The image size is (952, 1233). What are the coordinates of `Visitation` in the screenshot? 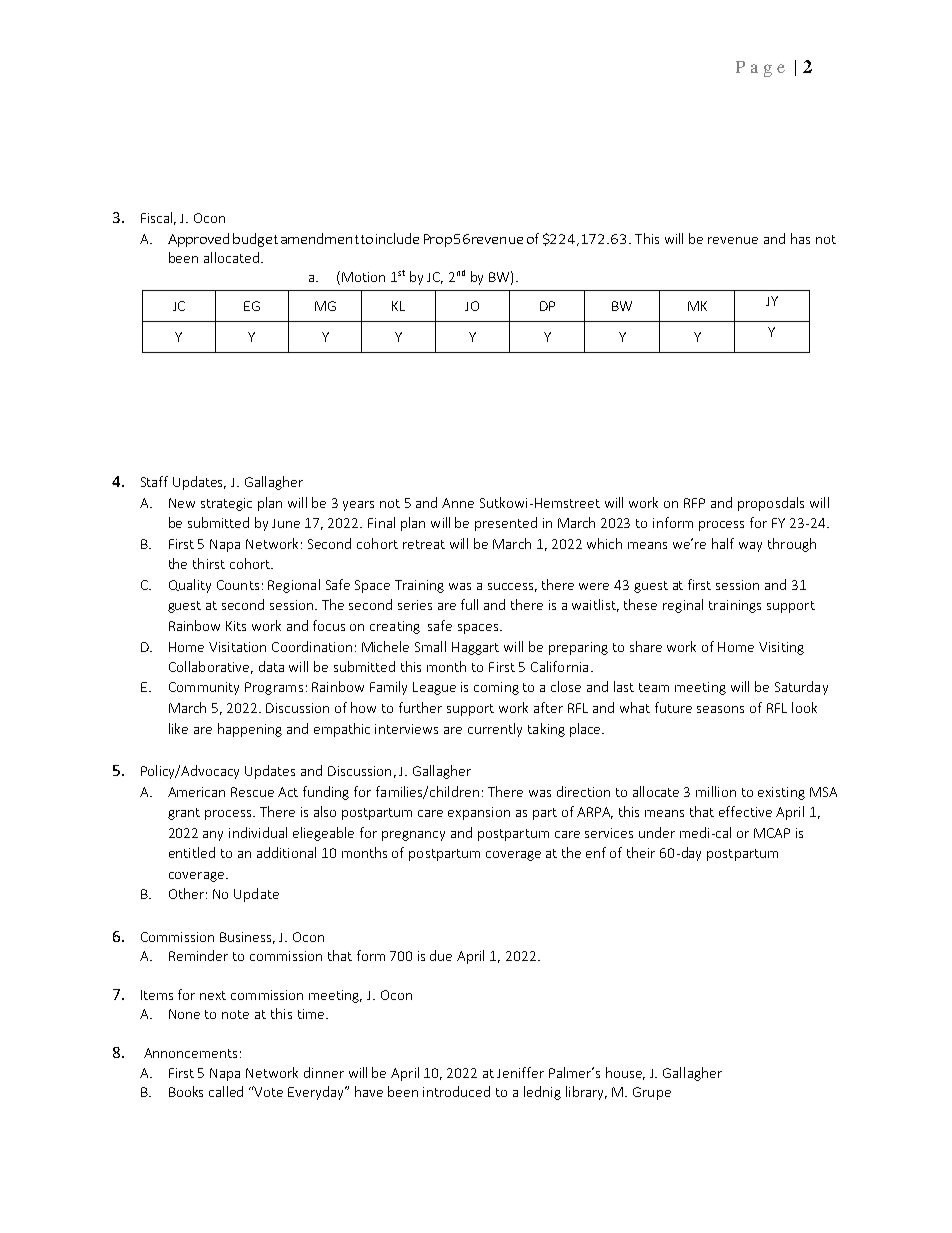 It's located at (237, 647).
